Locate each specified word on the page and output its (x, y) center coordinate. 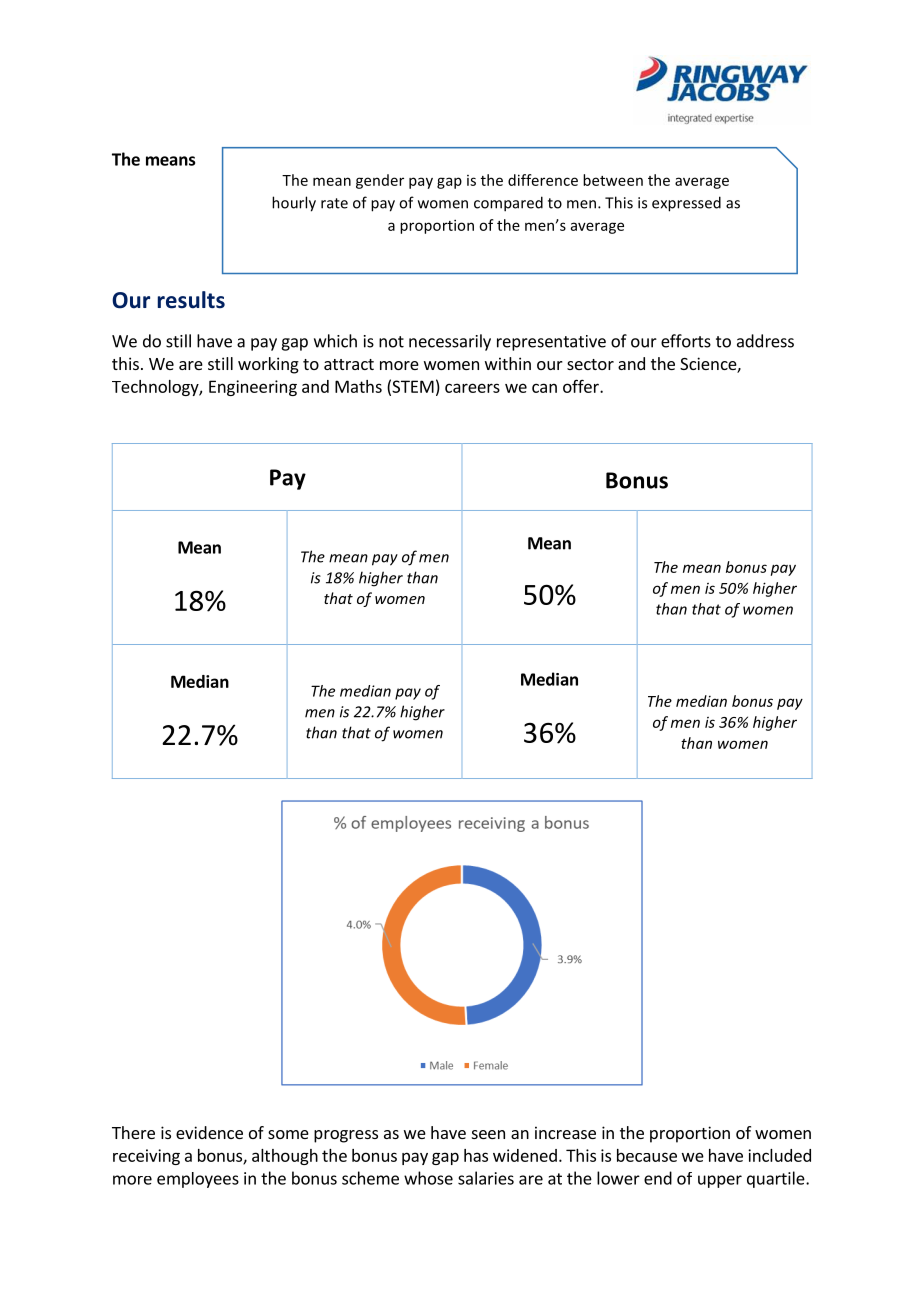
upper (720, 1181)
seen (488, 1134)
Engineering (253, 388)
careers (472, 388)
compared (508, 204)
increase (565, 1132)
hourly (294, 204)
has (476, 1155)
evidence (209, 1132)
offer (582, 386)
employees (198, 1180)
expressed (686, 204)
